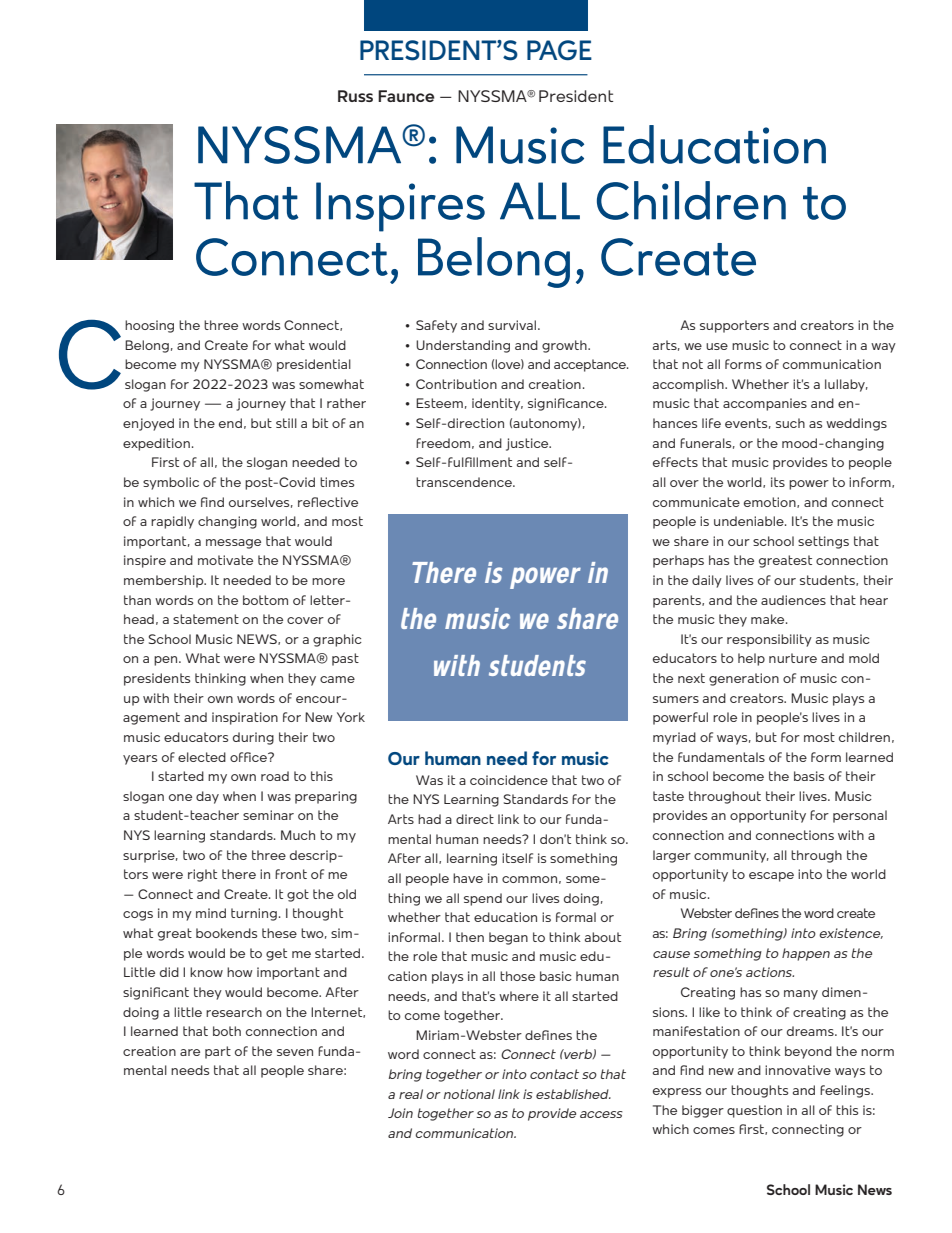 The height and width of the page is (1233, 952). Describe the element at coordinates (355, 96) in the page. I see `Russ` at that location.
